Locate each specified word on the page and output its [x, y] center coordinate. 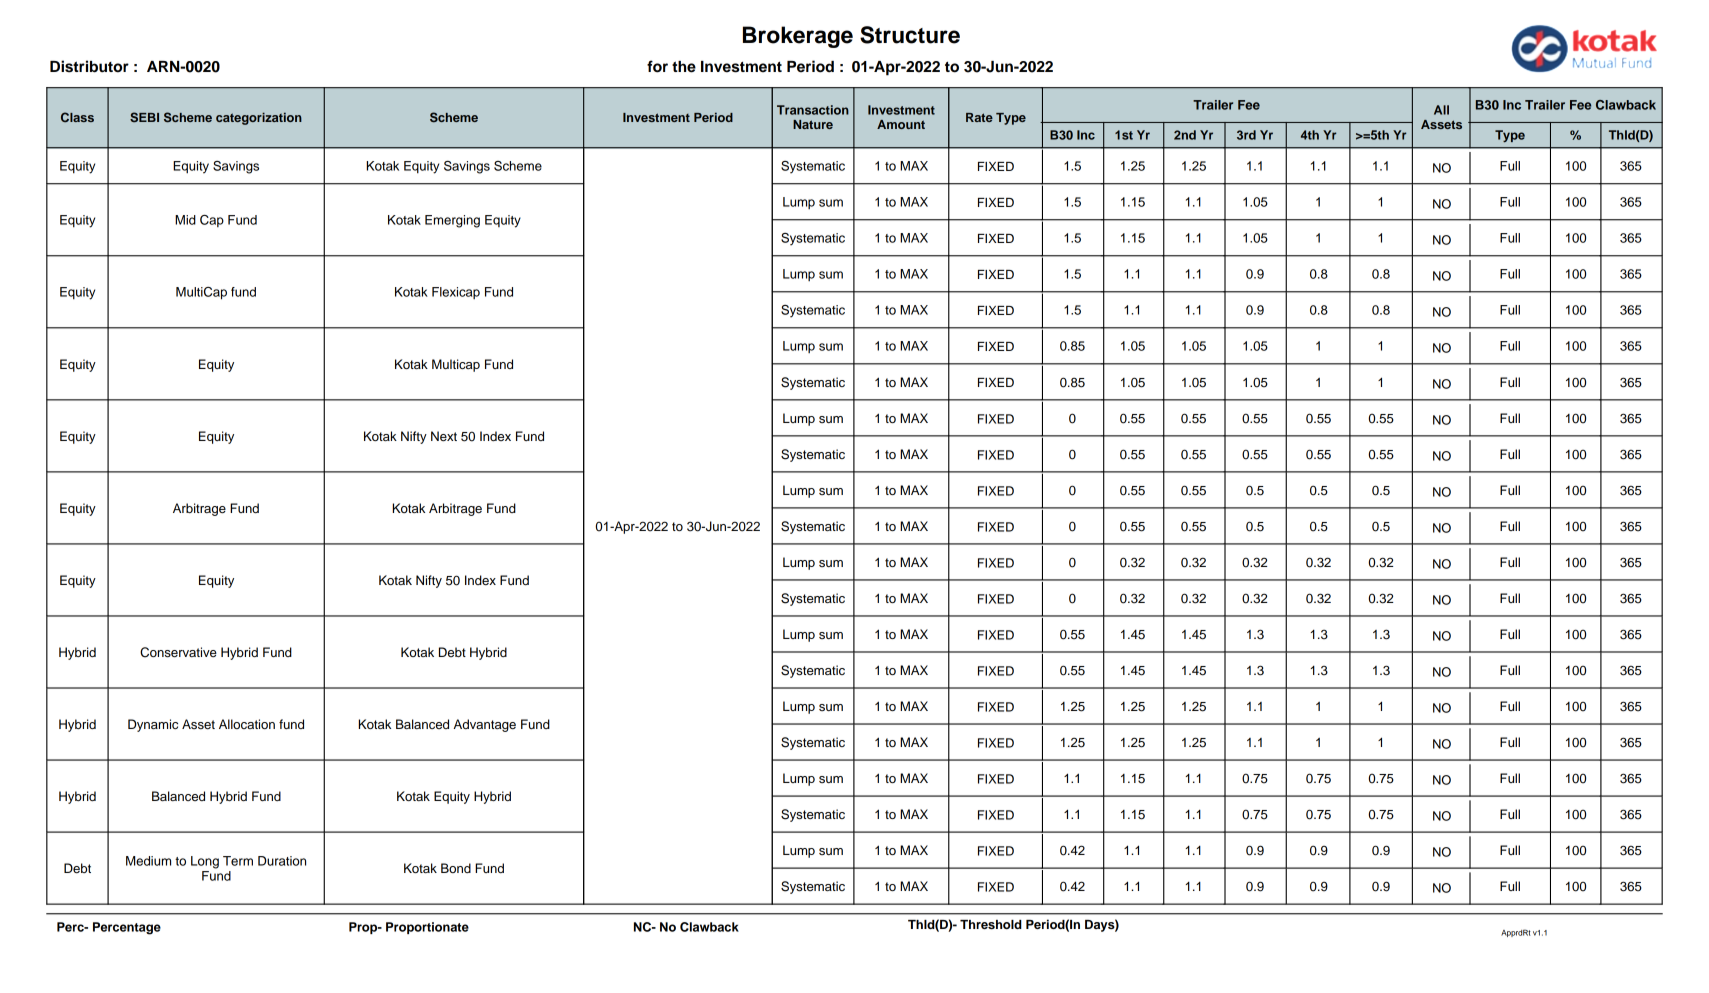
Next [444, 436]
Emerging [452, 221]
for [657, 66]
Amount [901, 124]
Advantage [485, 725]
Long [205, 862]
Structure [910, 35]
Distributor [89, 66]
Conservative [178, 652]
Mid [185, 220]
